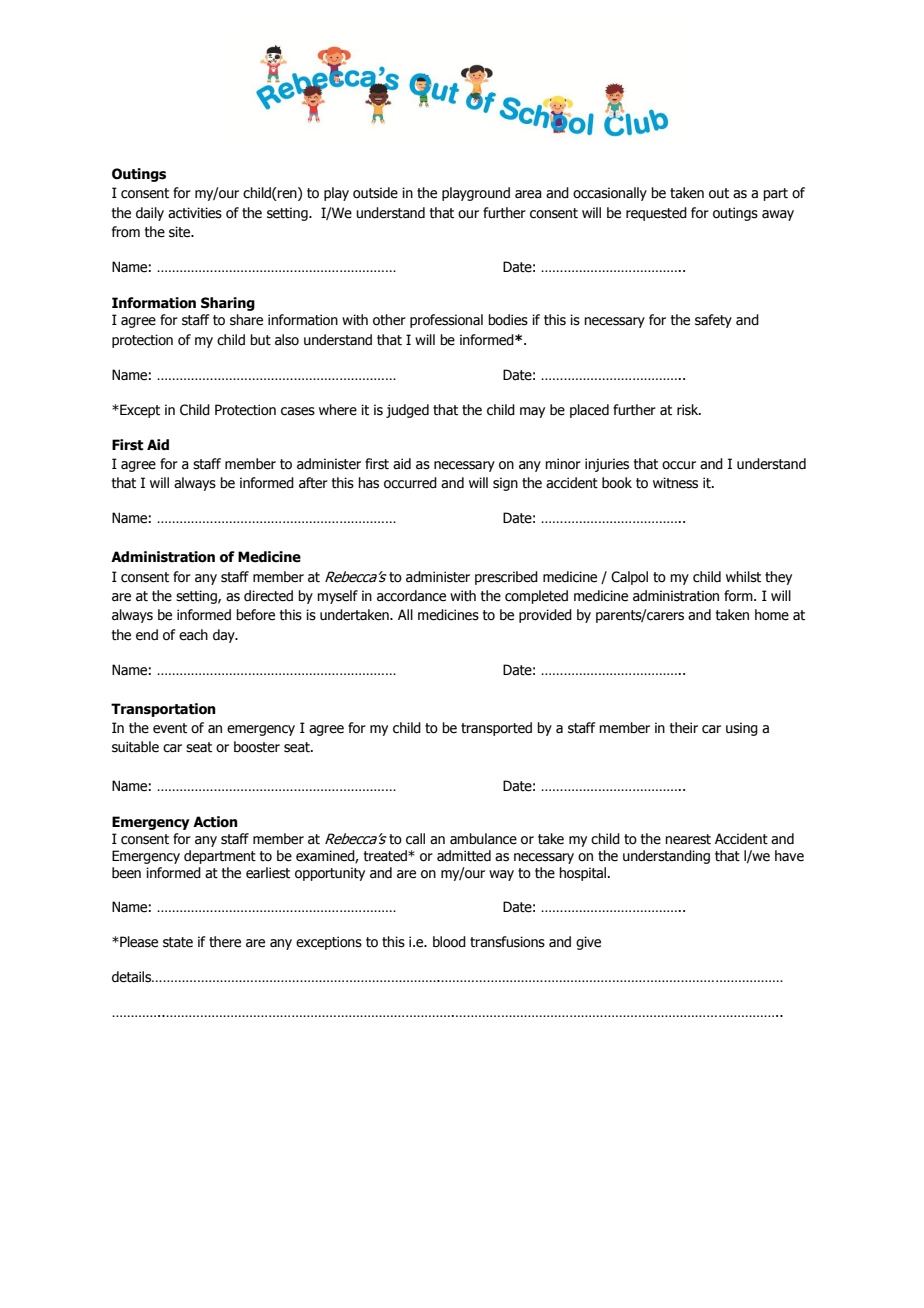 This document has width=924, height=1308. What do you see at coordinates (588, 943) in the document?
I see `give` at bounding box center [588, 943].
